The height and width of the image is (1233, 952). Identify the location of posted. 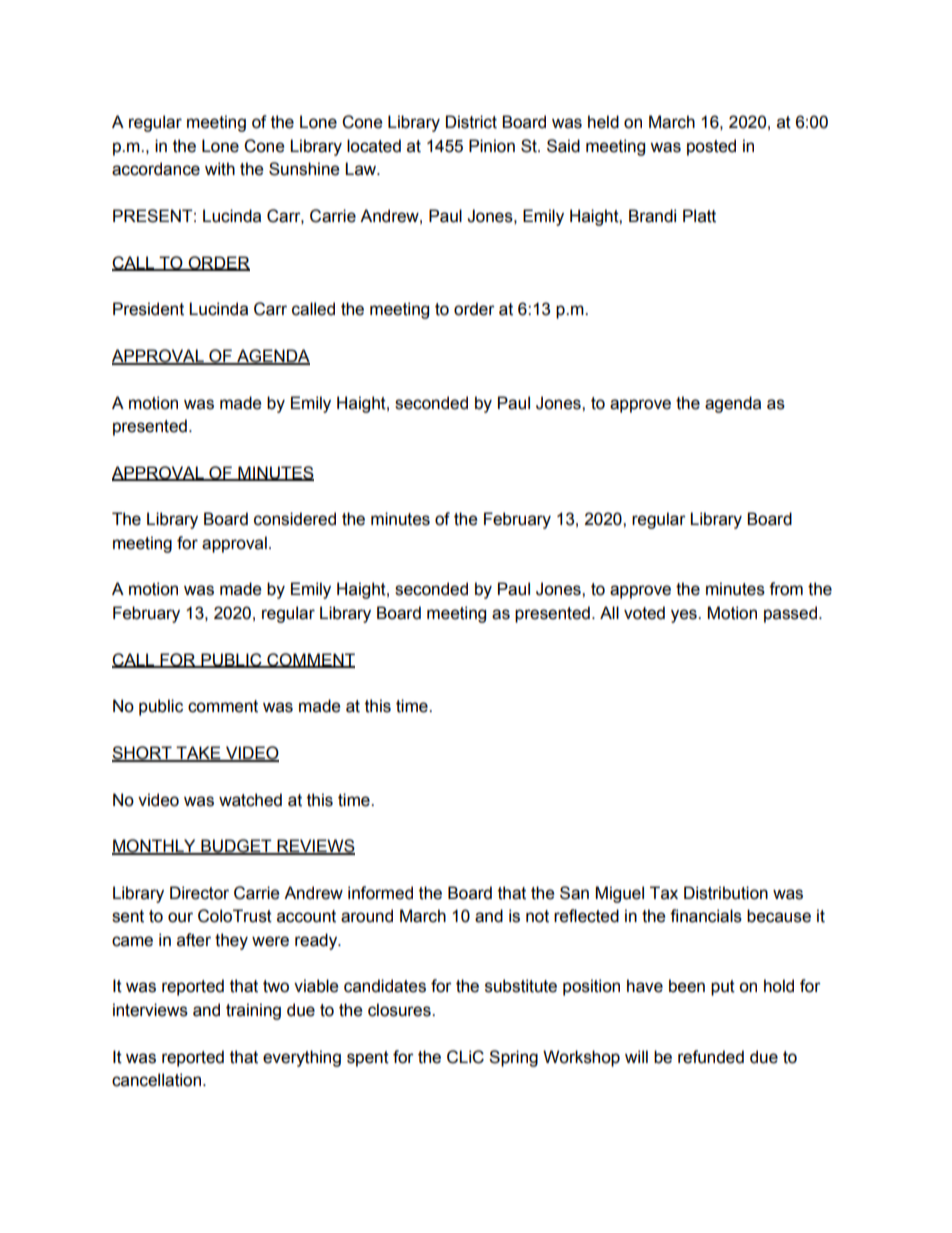
(711, 147).
